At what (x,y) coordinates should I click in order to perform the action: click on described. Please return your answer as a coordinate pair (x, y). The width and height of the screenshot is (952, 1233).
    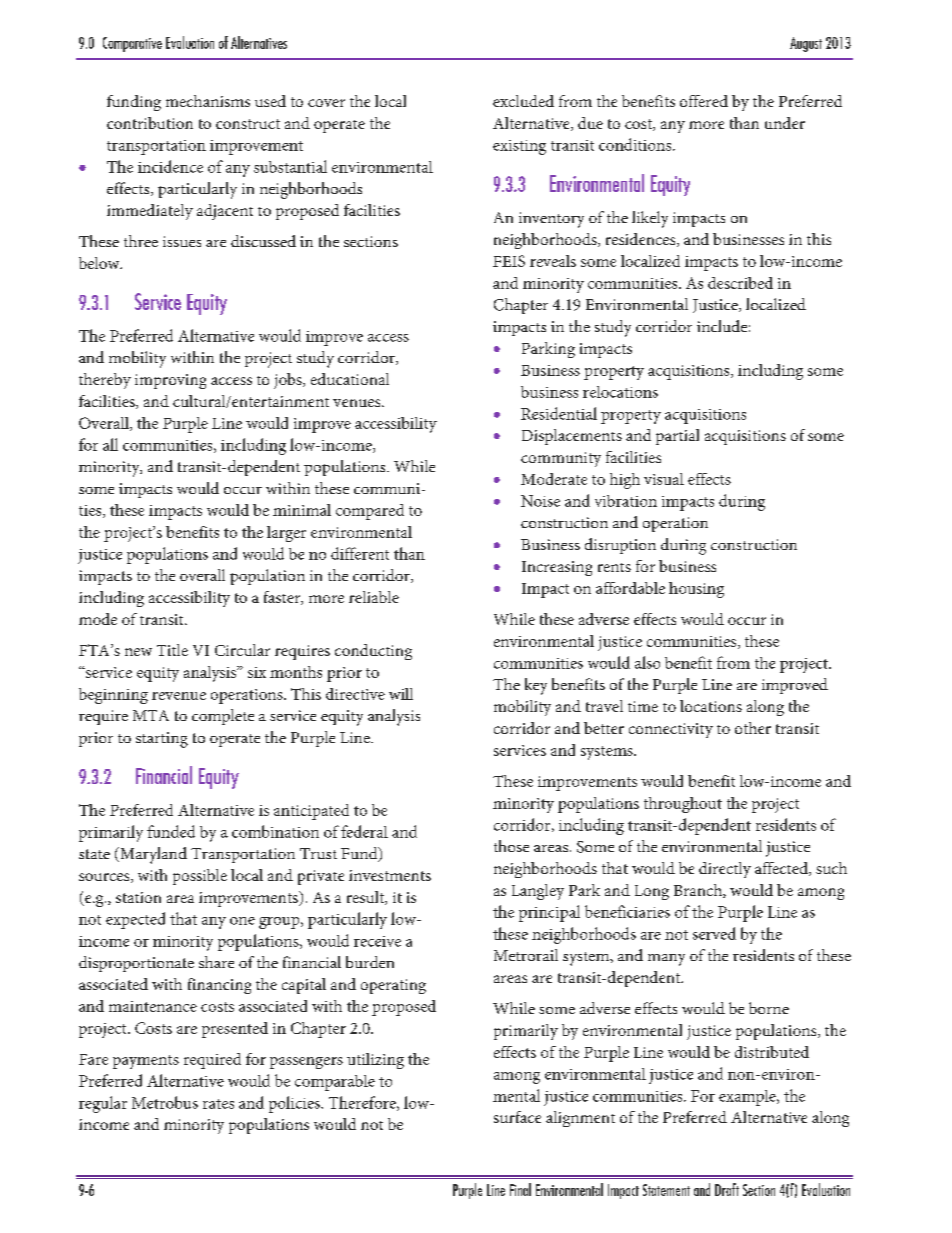
    Looking at the image, I should click on (740, 283).
